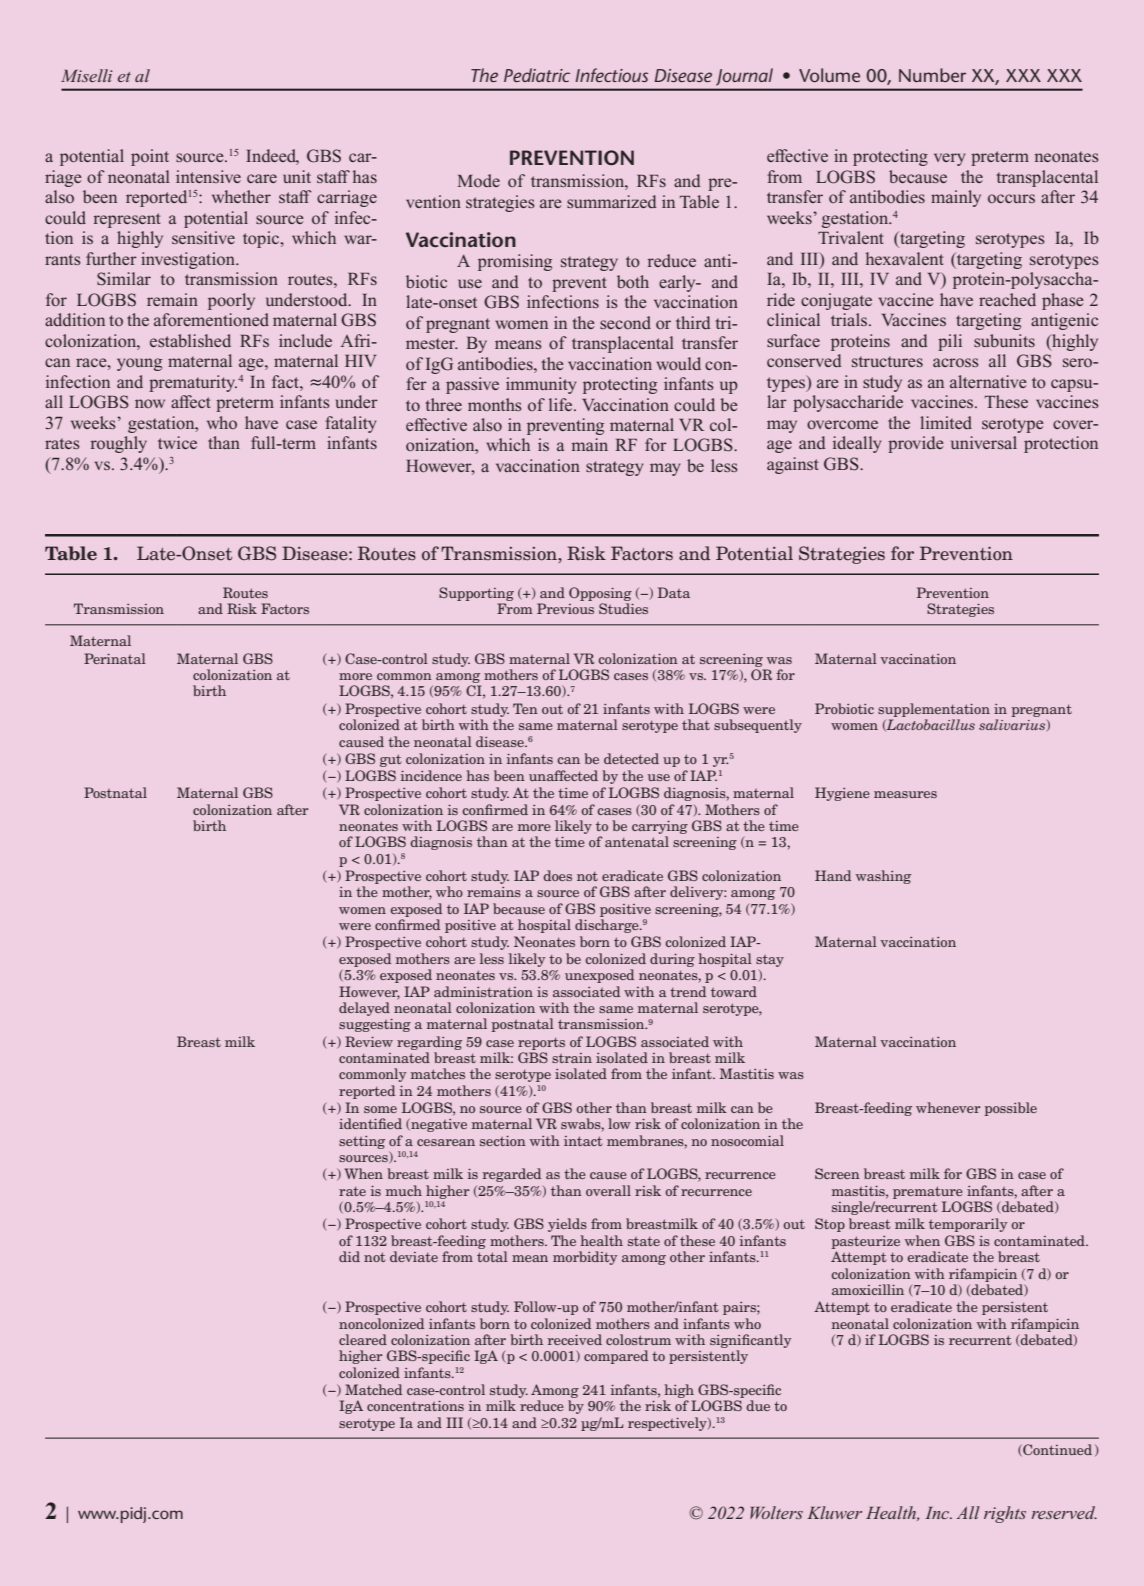 The image size is (1144, 1586). I want to click on compared, so click(616, 1357).
